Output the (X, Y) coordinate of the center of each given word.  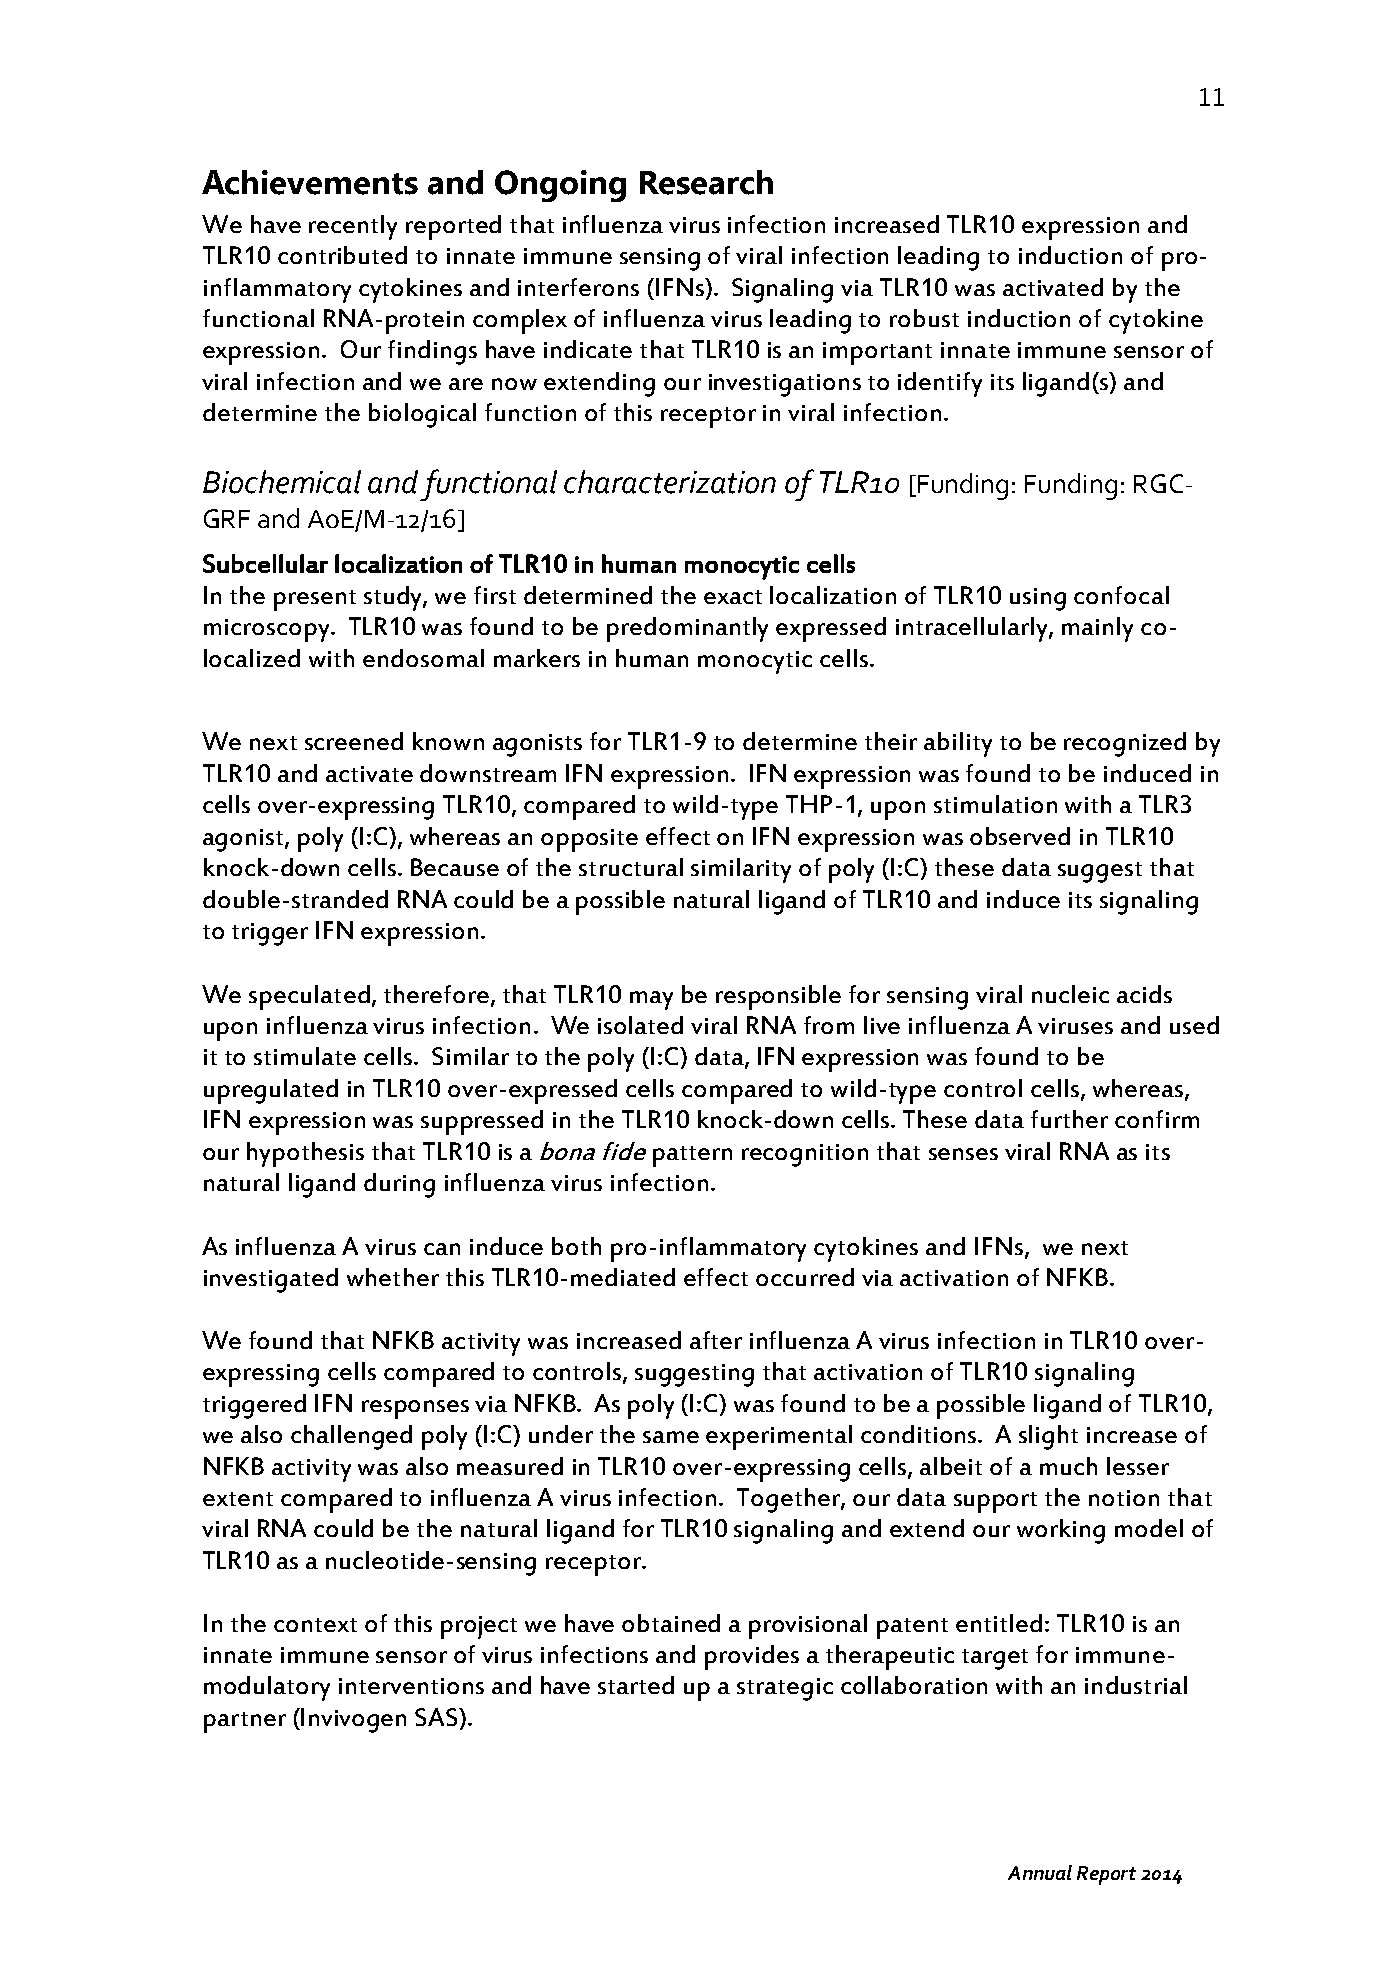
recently (353, 227)
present (315, 600)
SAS (437, 1717)
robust (924, 318)
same (671, 1437)
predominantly (687, 629)
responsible (778, 997)
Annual (1040, 1872)
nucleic (1070, 994)
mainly (1097, 629)
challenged (351, 1437)
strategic (785, 1689)
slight (1048, 1437)
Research (706, 182)
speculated (309, 997)
